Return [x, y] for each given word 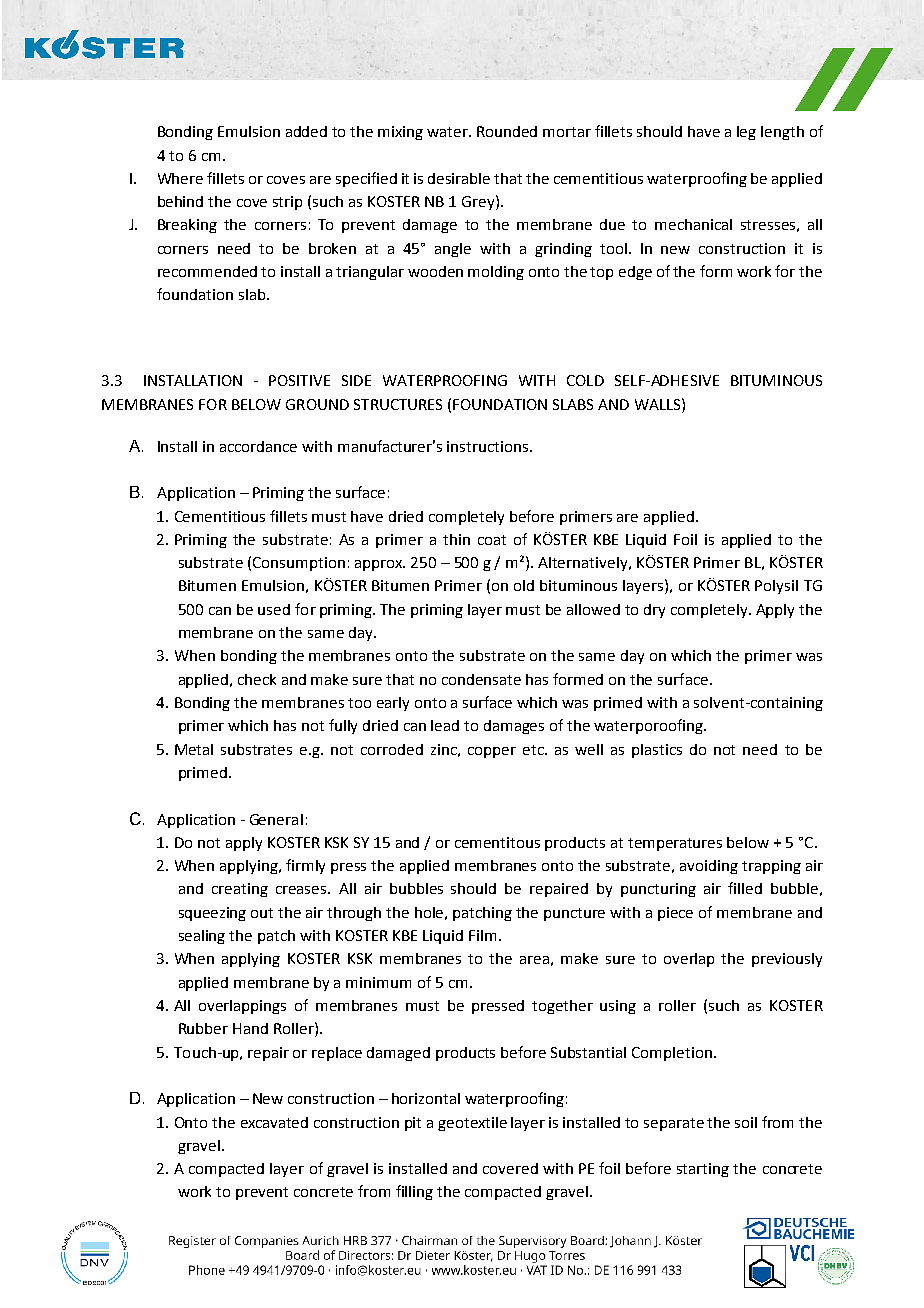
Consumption [299, 564]
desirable [459, 178]
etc [534, 750]
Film [482, 935]
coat [492, 540]
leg [746, 133]
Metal [194, 749]
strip [287, 203]
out [262, 913]
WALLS [659, 404]
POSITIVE [299, 380]
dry [654, 611]
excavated [274, 1122]
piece [675, 914]
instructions [489, 446]
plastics [657, 751]
